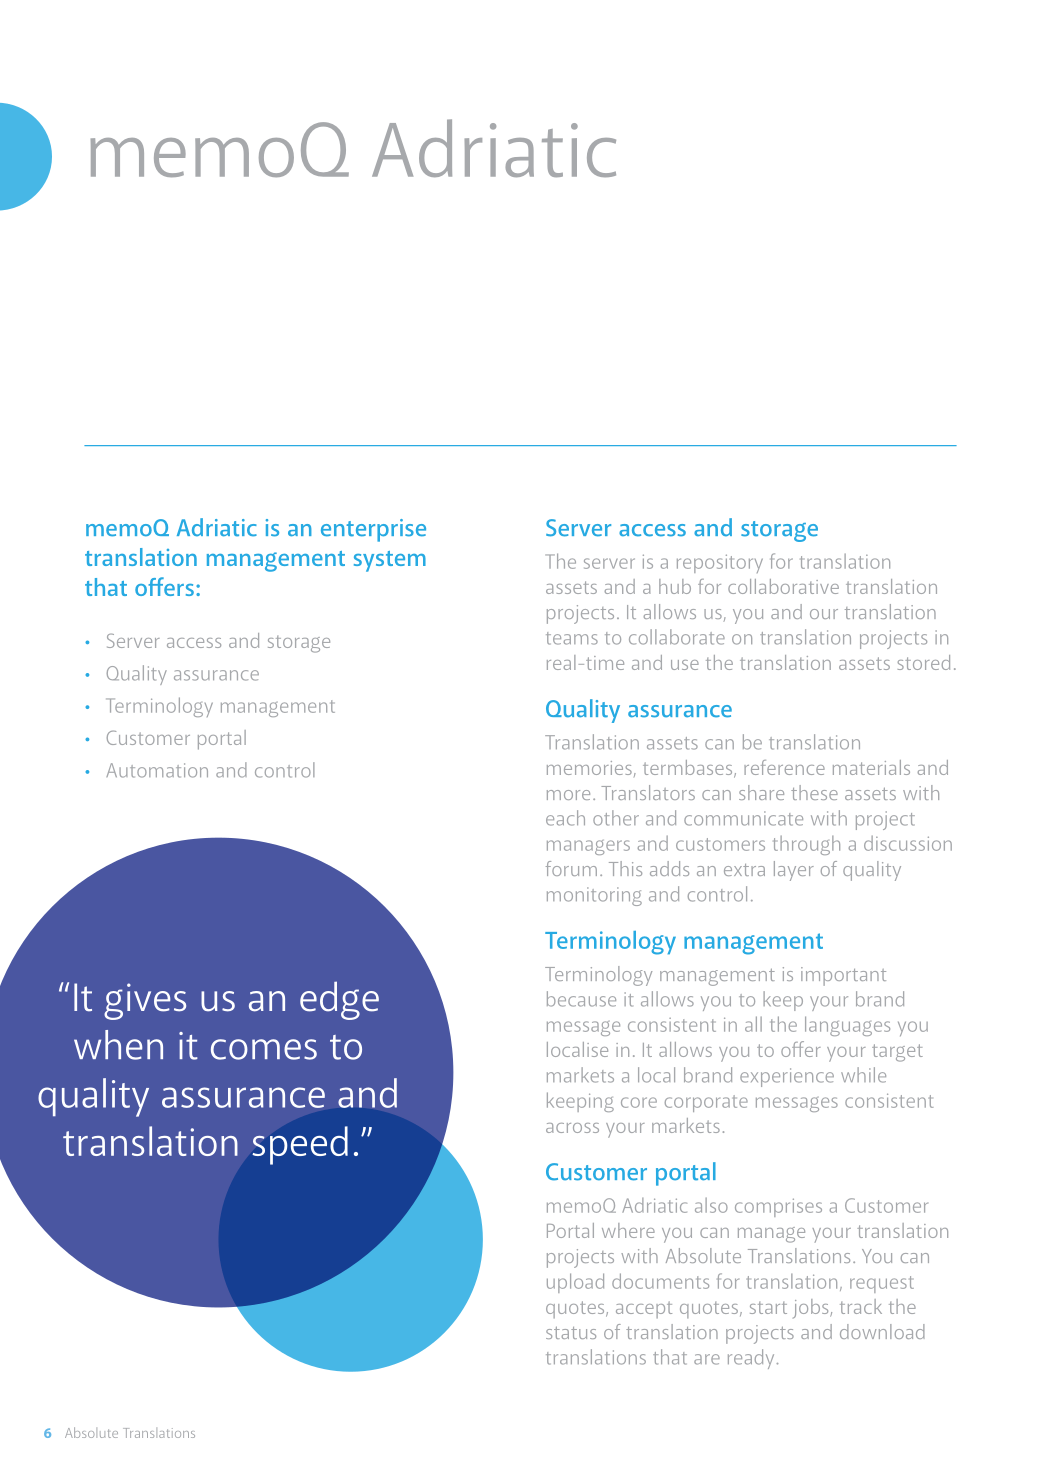  I want to click on each, so click(565, 818).
